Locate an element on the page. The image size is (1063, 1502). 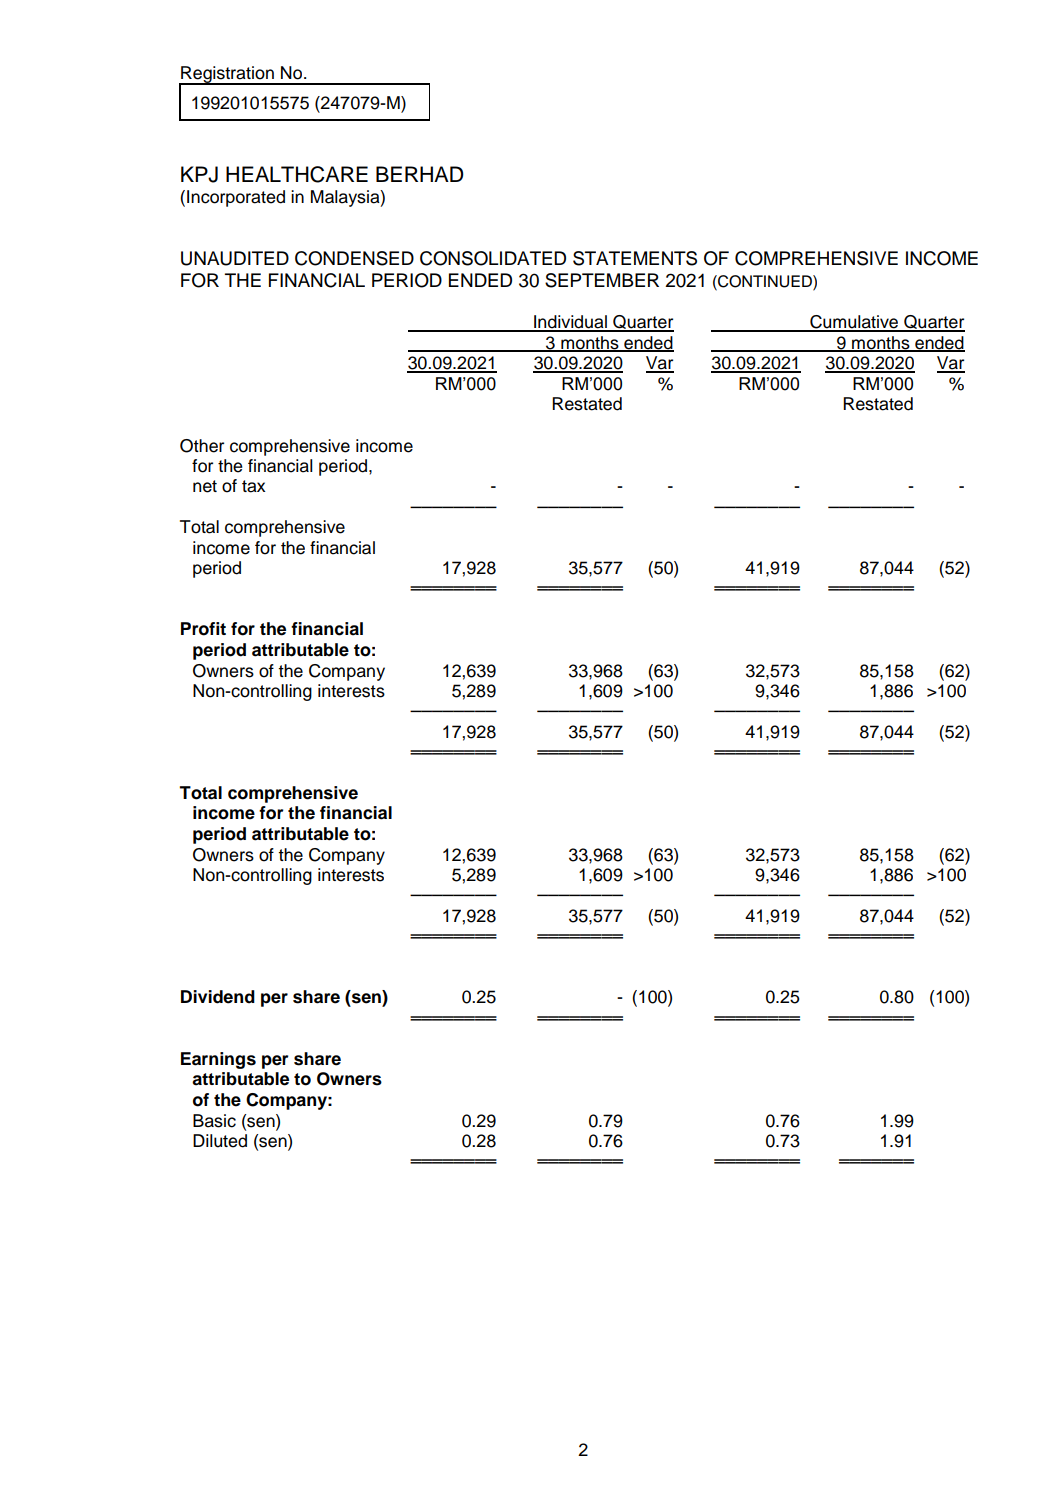
SEPTEMBER is located at coordinates (602, 280).
